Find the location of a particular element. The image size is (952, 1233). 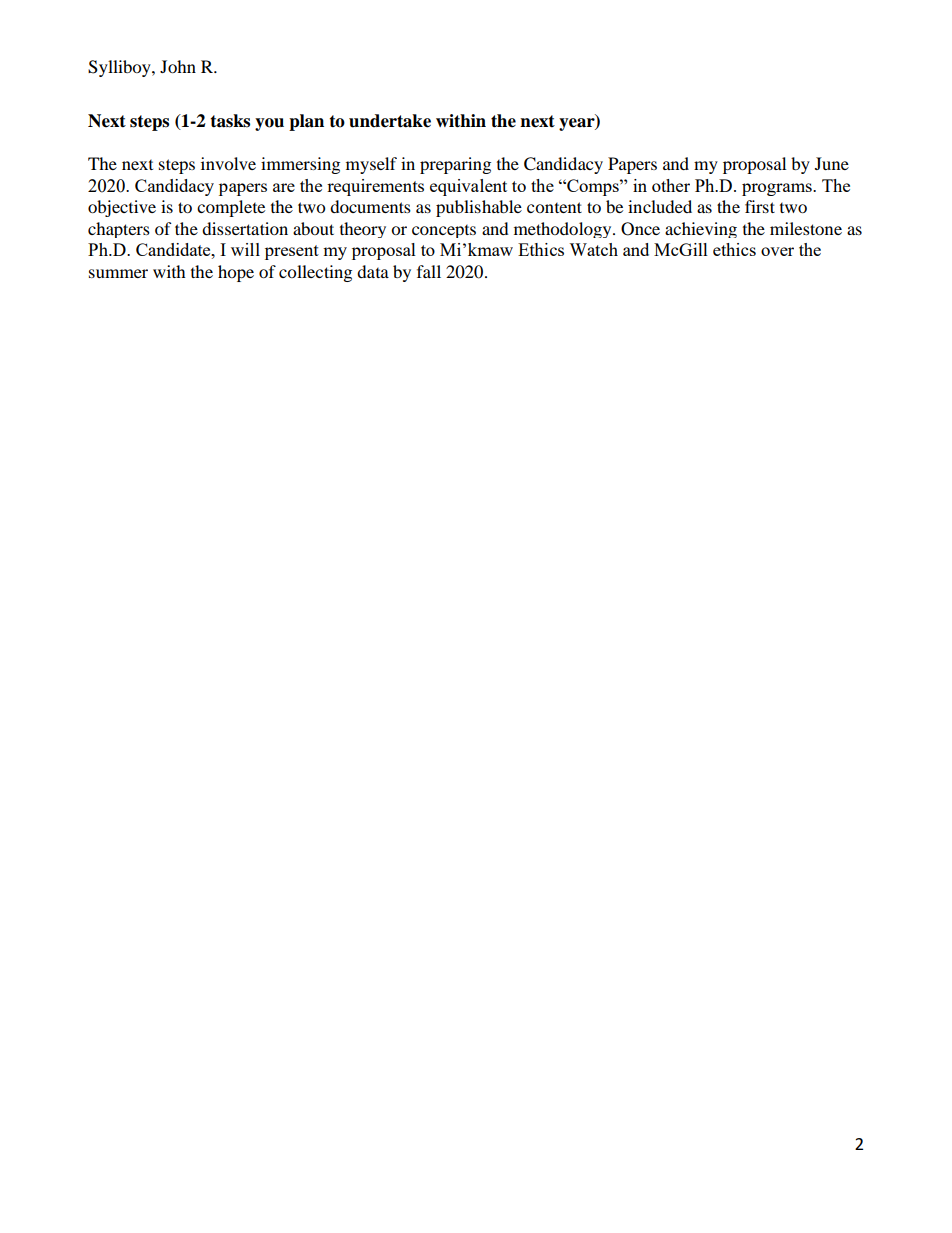

over is located at coordinates (777, 251).
